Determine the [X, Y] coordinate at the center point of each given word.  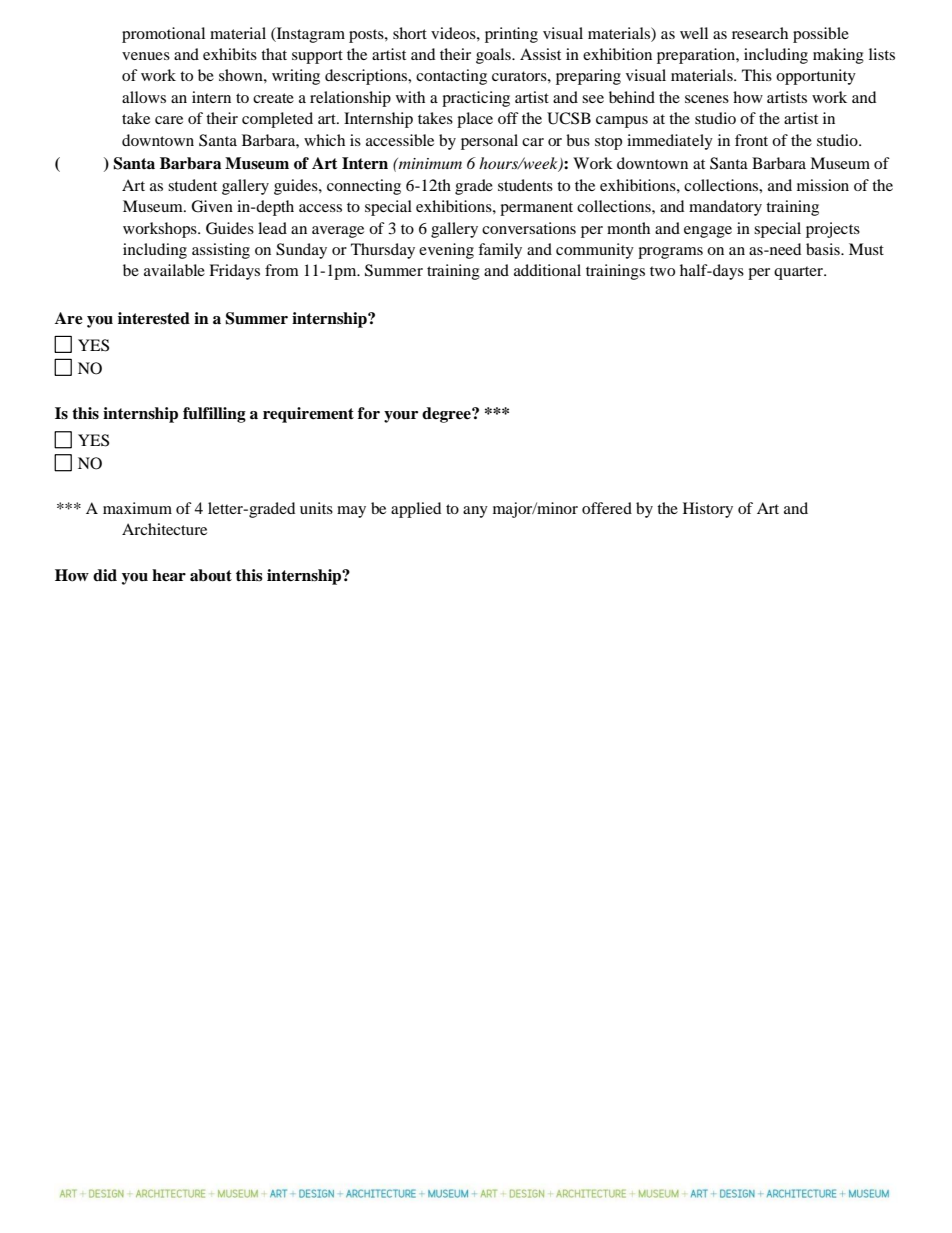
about [211, 575]
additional [547, 270]
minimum [429, 163]
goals [494, 56]
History [708, 510]
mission [823, 185]
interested [154, 318]
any [475, 512]
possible [821, 35]
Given [212, 206]
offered [607, 508]
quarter [800, 273]
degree [447, 415]
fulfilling [214, 415]
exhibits [230, 54]
